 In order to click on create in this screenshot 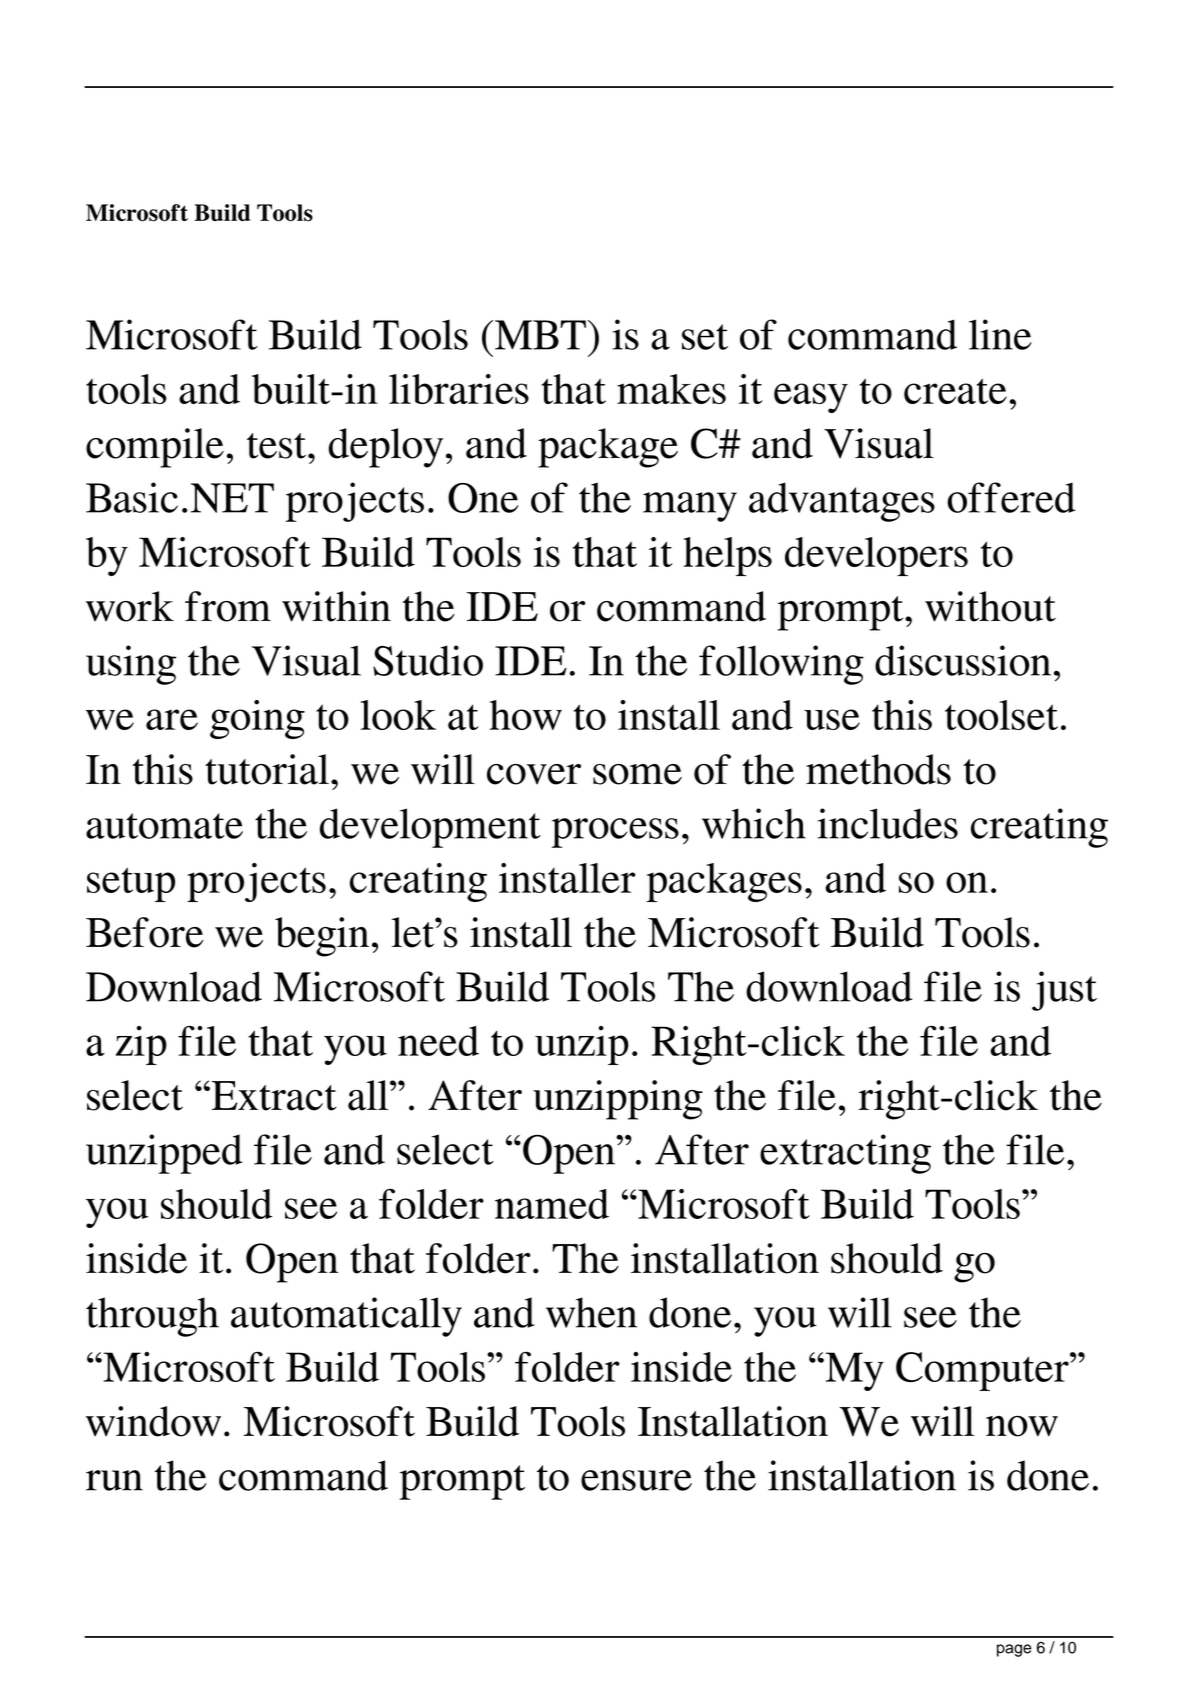, I will do `click(955, 391)`.
